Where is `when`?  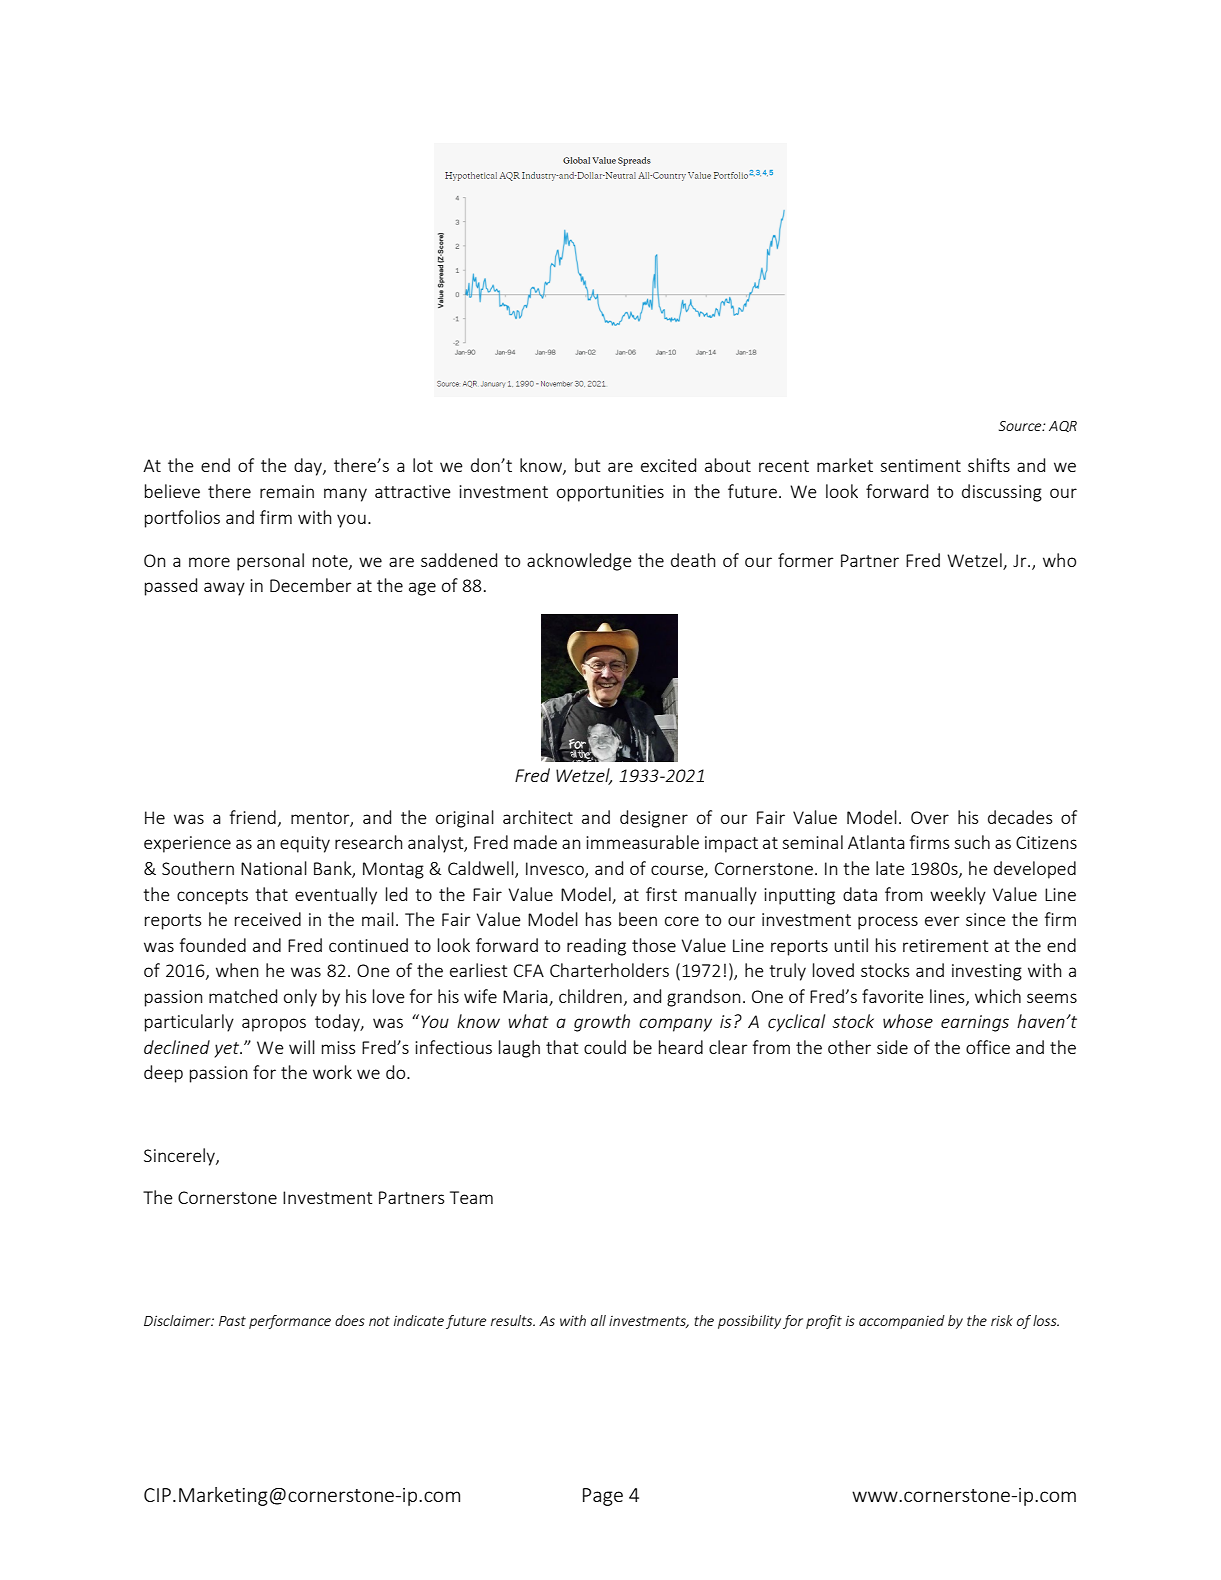 when is located at coordinates (237, 970).
